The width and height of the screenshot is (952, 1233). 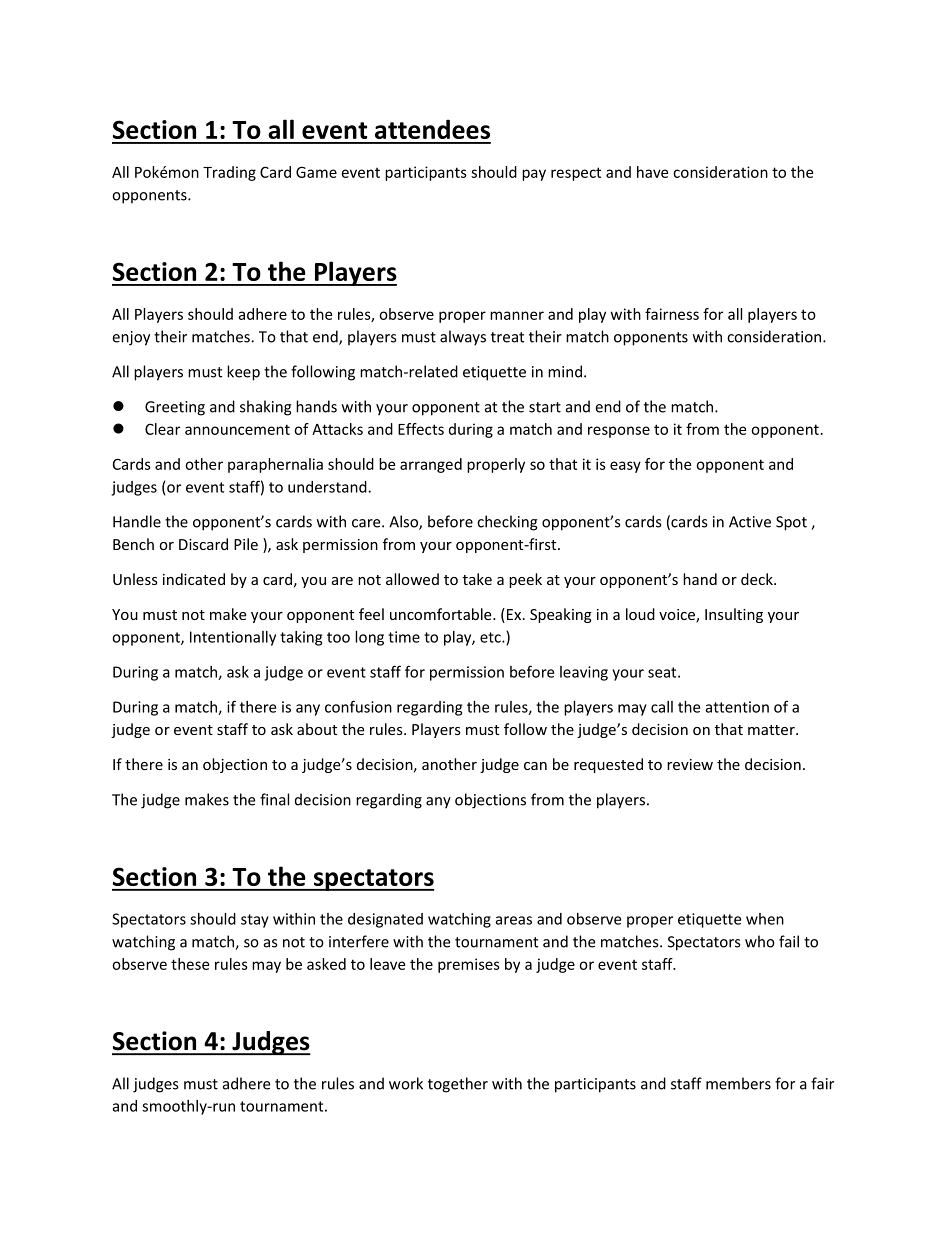 I want to click on pay, so click(x=534, y=175).
